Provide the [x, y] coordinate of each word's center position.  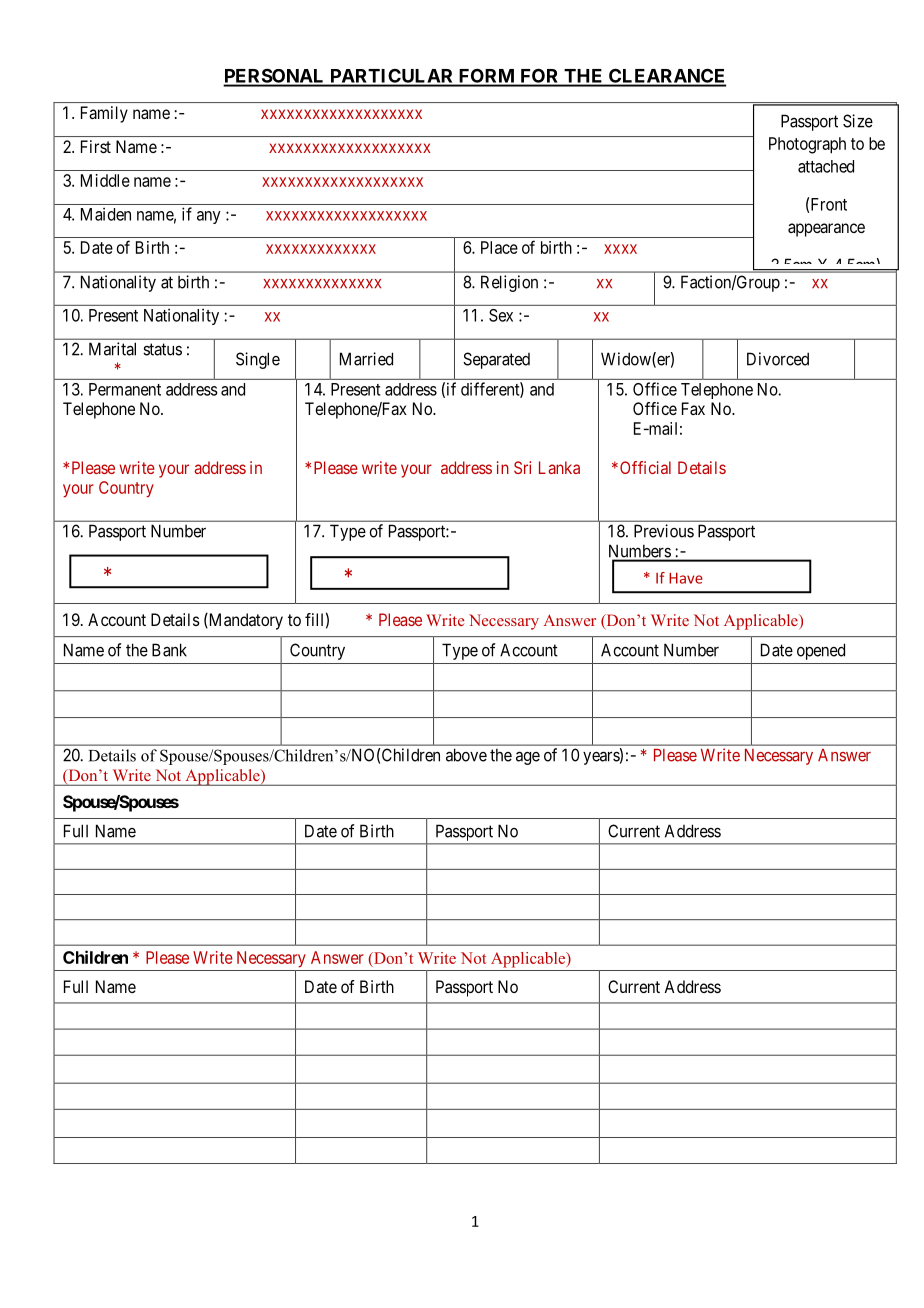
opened [821, 651]
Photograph [807, 145]
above [466, 755]
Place [499, 247]
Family [104, 114]
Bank [169, 650]
